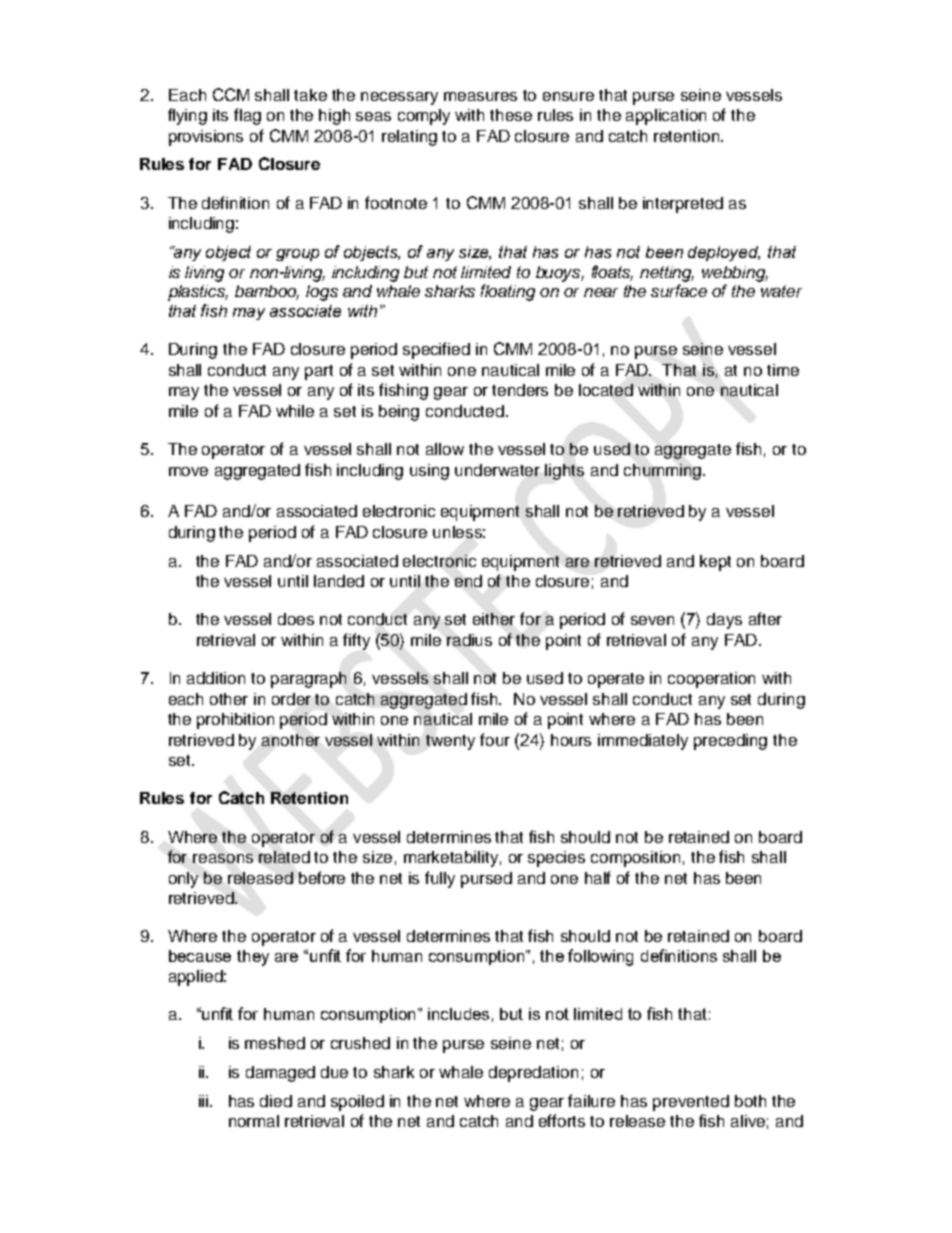 This document has width=952, height=1233. Describe the element at coordinates (598, 877) in the document. I see `half` at that location.
